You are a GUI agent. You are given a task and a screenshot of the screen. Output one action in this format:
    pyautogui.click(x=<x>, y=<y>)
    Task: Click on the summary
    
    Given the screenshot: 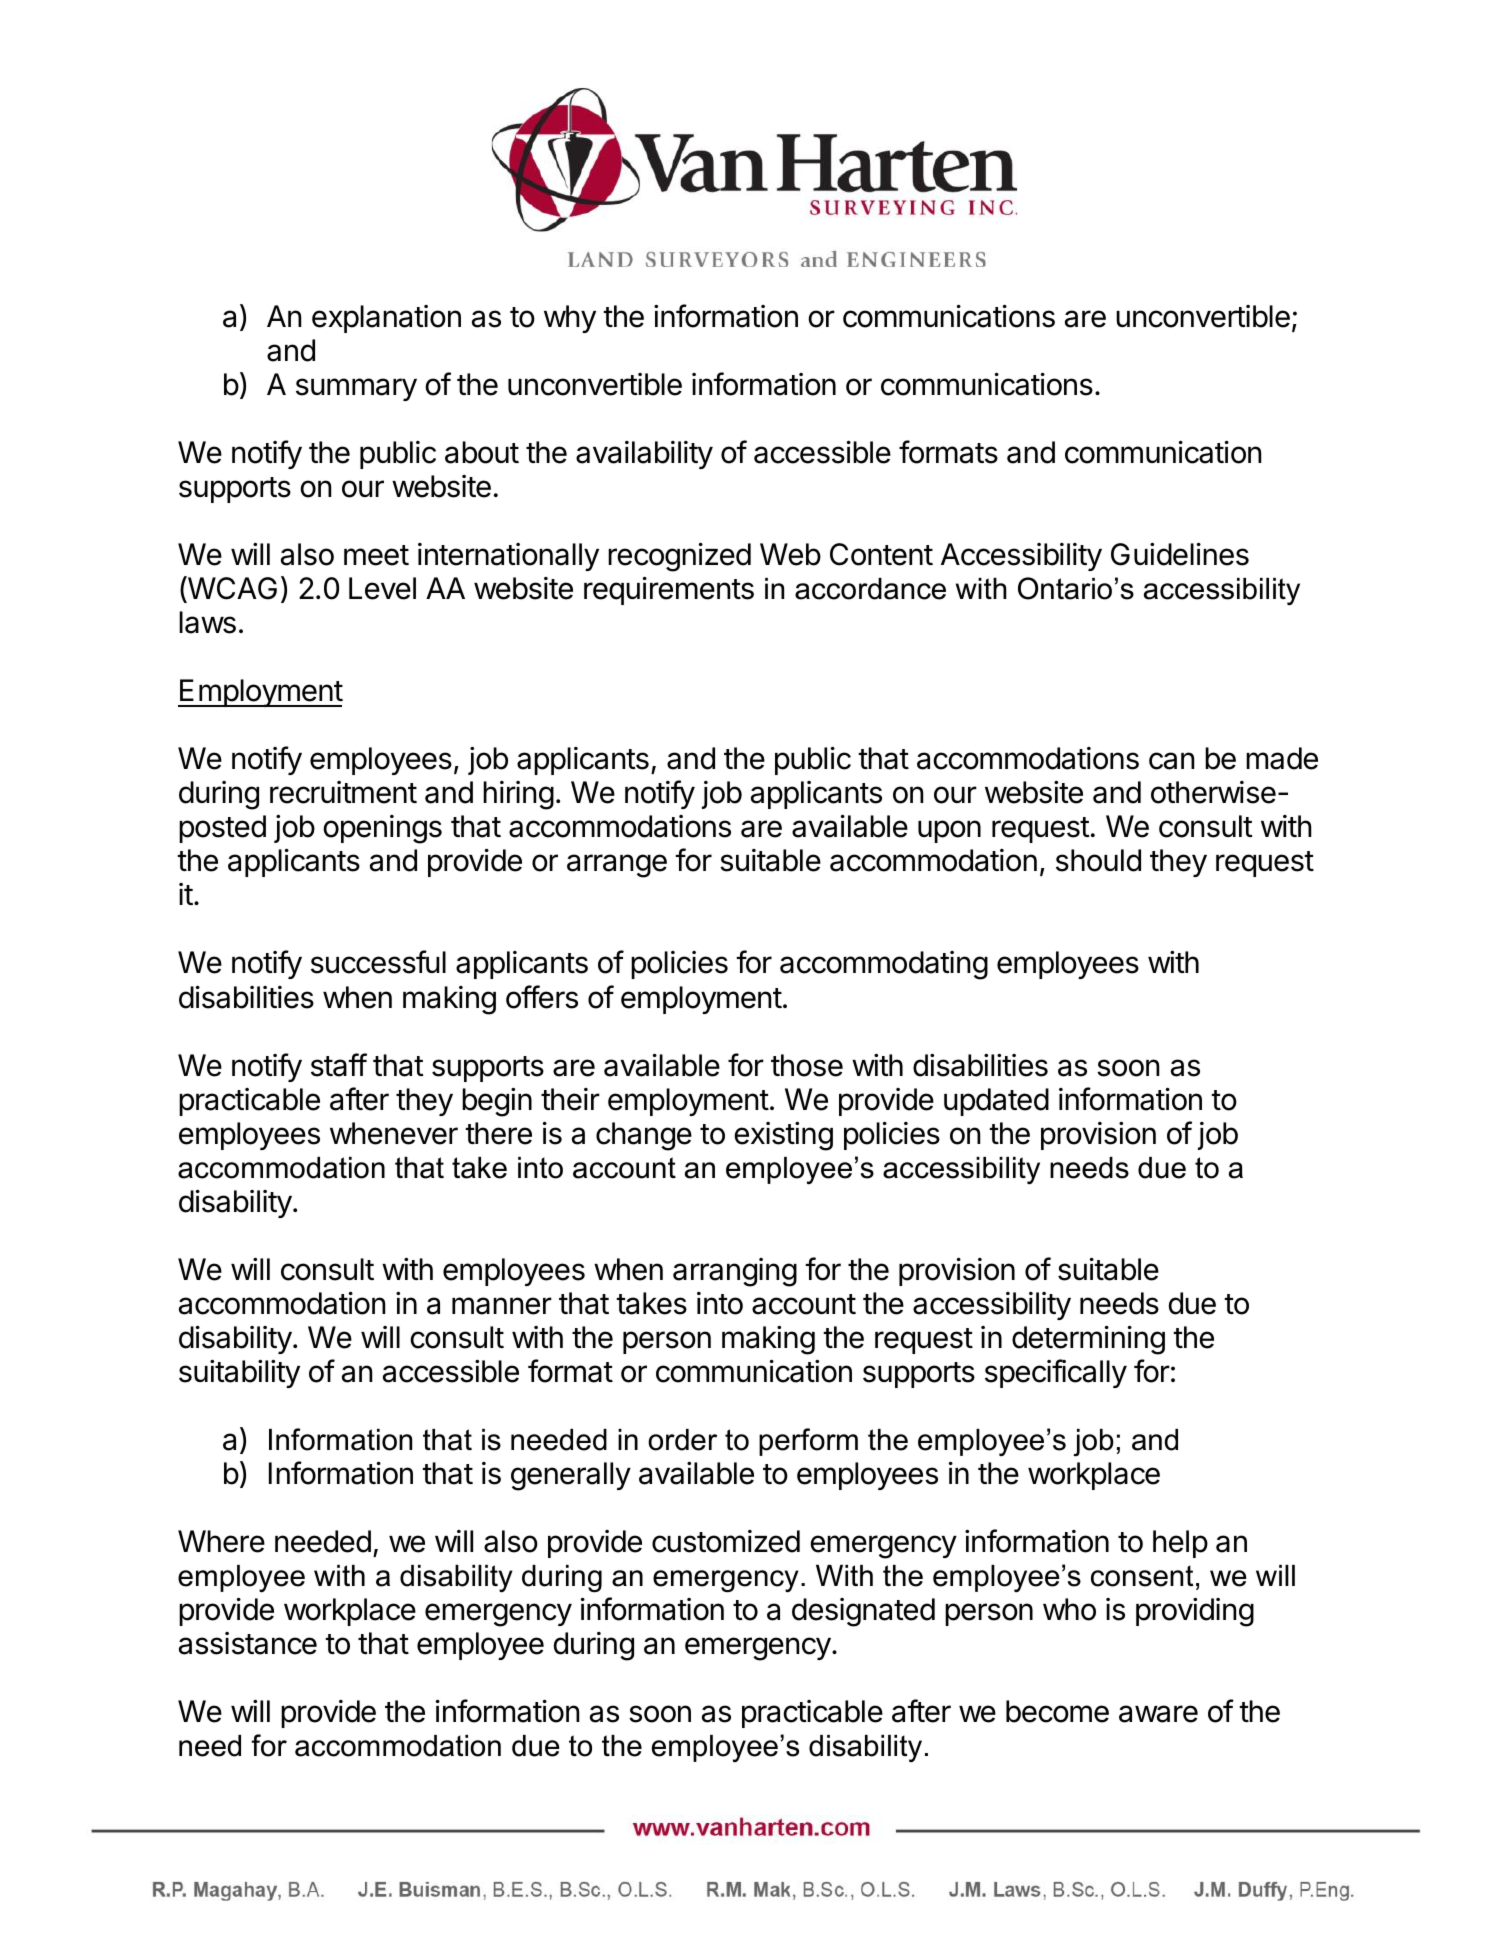 What is the action you would take?
    pyautogui.click(x=356, y=389)
